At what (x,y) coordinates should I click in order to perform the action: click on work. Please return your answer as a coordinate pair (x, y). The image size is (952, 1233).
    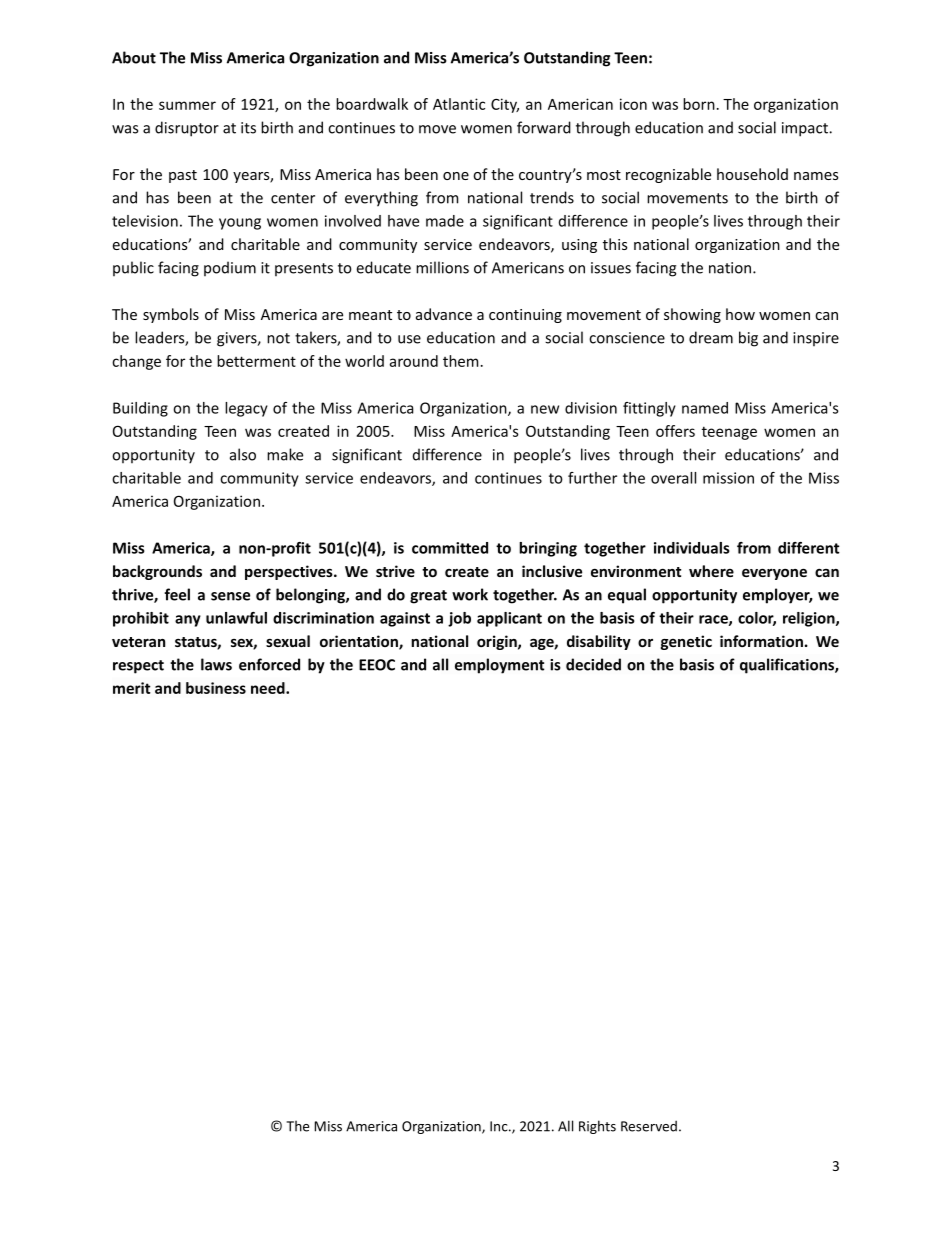
    Looking at the image, I should click on (470, 594).
